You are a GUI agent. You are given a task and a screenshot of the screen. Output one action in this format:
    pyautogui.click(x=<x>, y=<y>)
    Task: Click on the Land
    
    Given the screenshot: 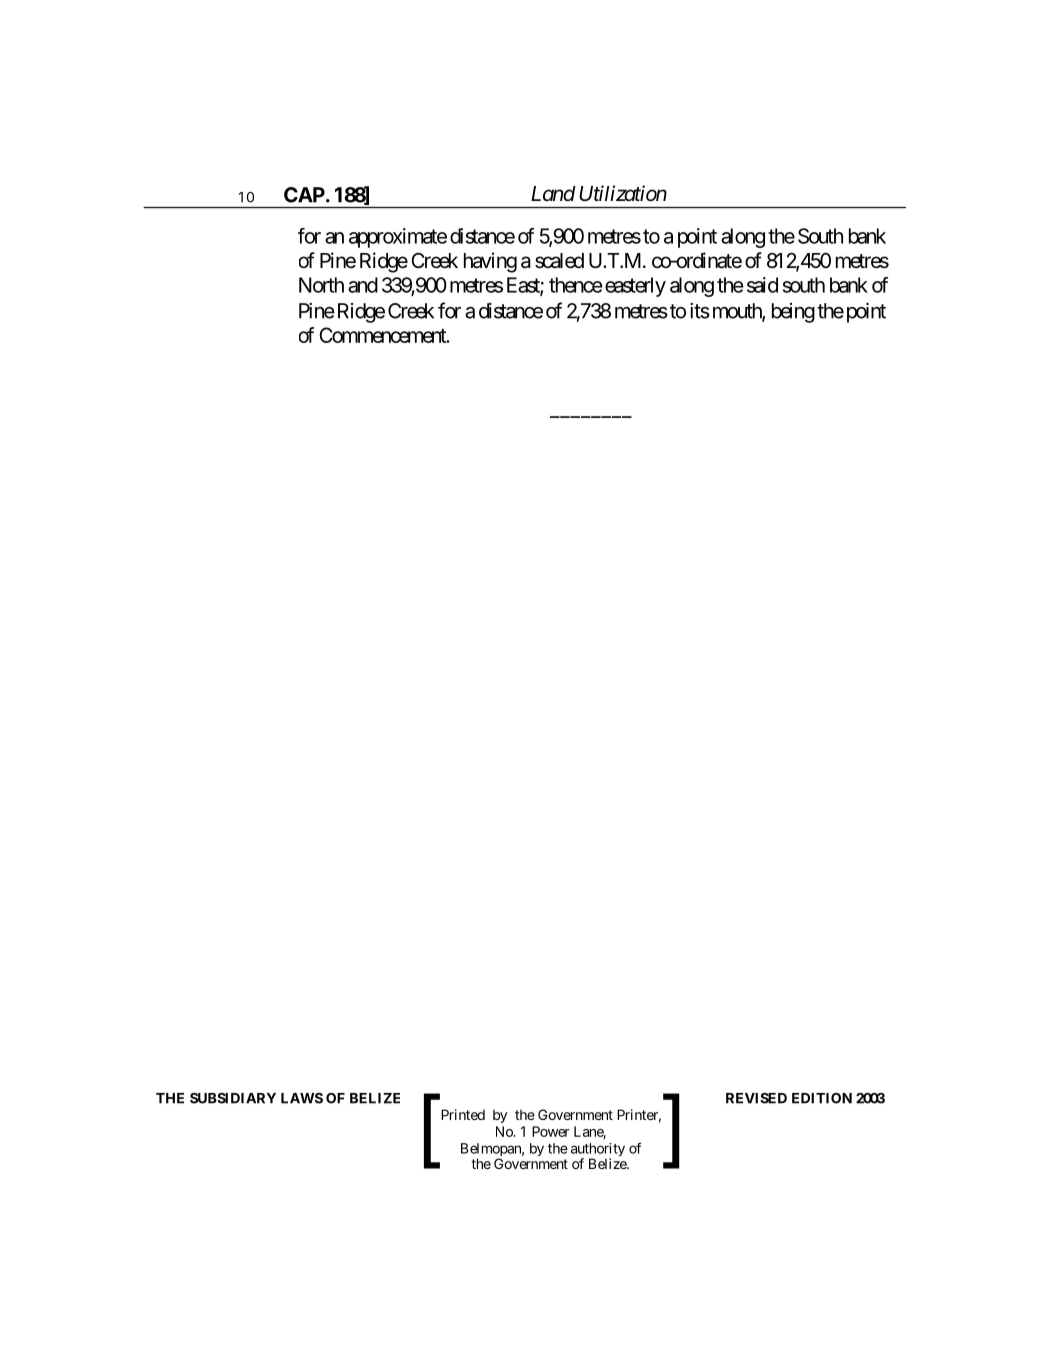 What is the action you would take?
    pyautogui.click(x=553, y=193)
